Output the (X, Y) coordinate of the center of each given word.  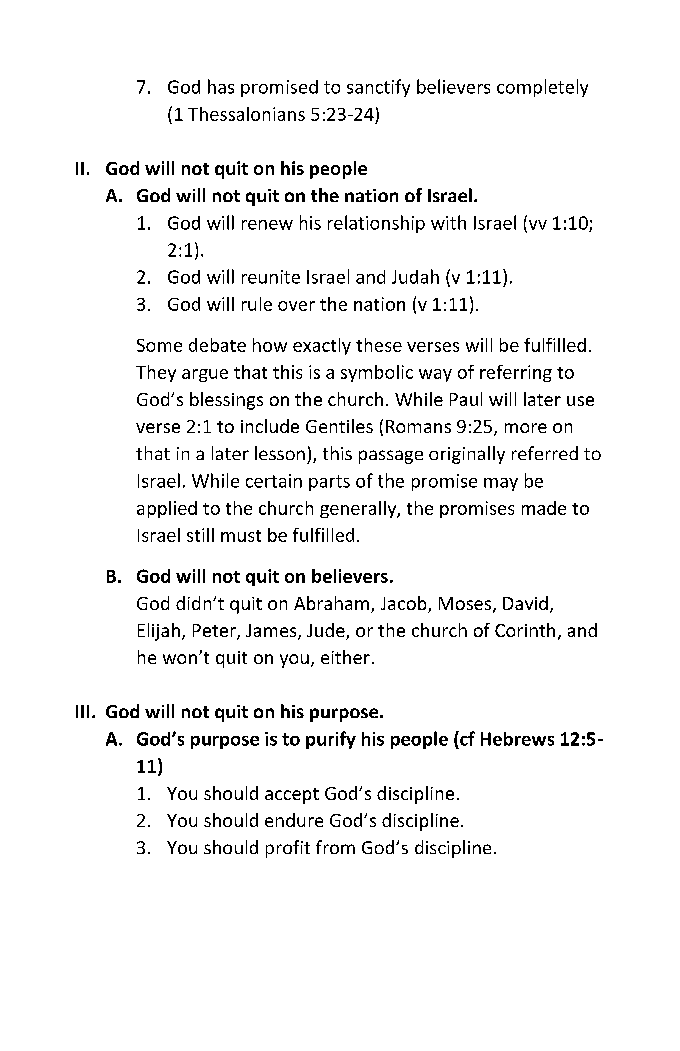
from (335, 847)
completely (542, 88)
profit (288, 849)
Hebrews (517, 739)
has (221, 86)
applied (167, 509)
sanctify (378, 88)
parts (329, 483)
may (501, 484)
